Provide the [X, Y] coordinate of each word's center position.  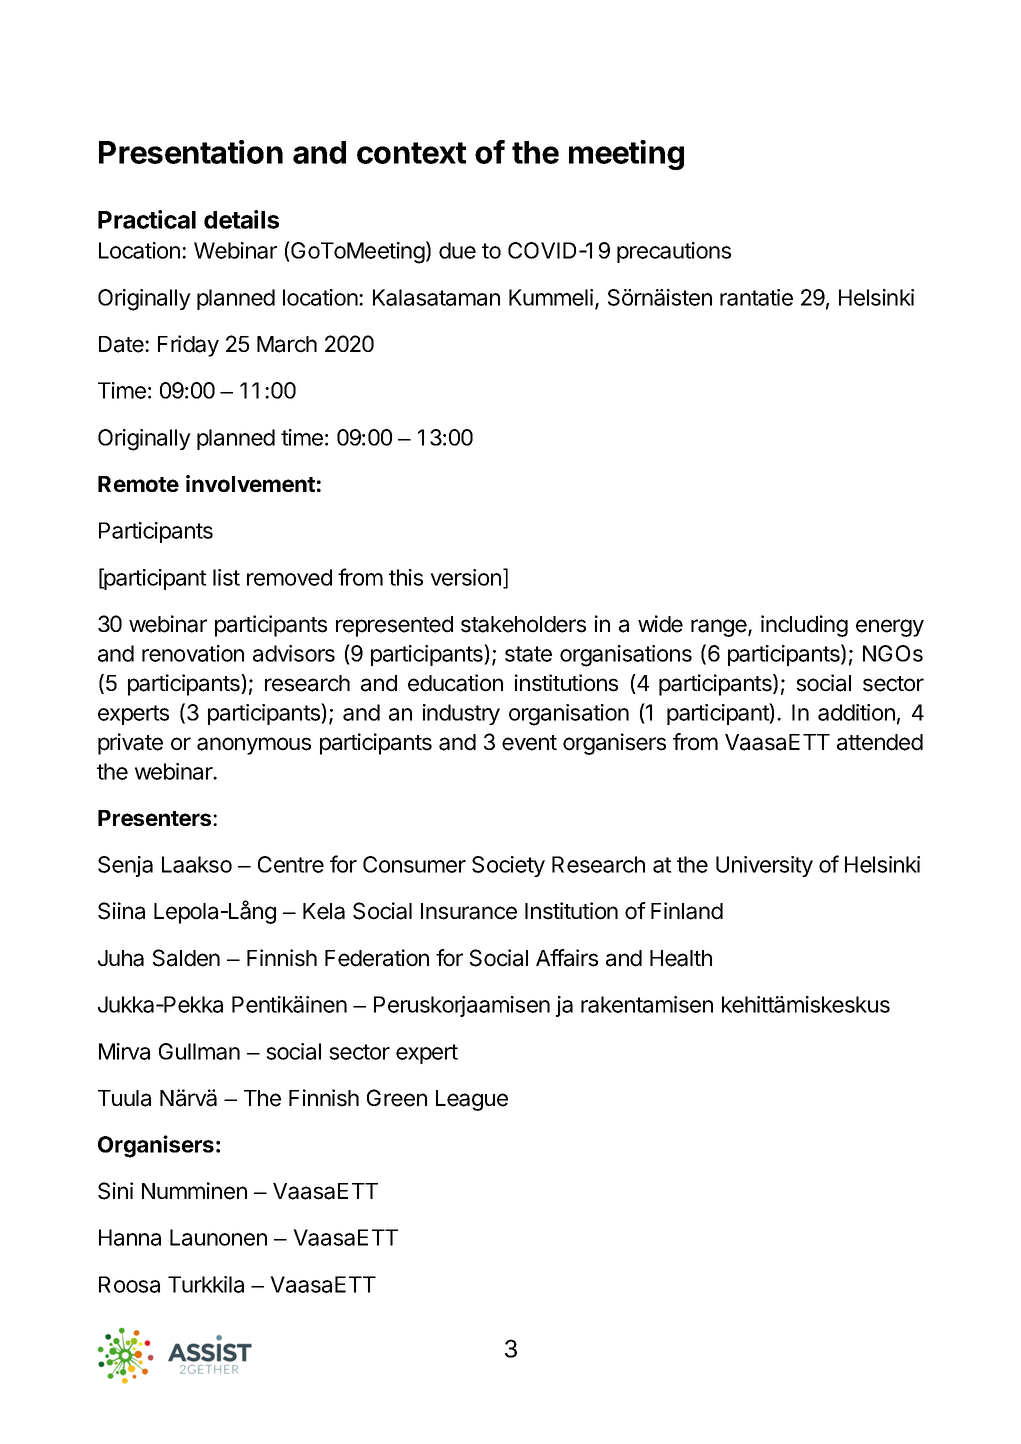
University [764, 866]
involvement [250, 483]
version [465, 577]
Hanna [130, 1237]
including [804, 626]
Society [508, 866]
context [411, 153]
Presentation [191, 152]
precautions [674, 252]
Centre [291, 864]
